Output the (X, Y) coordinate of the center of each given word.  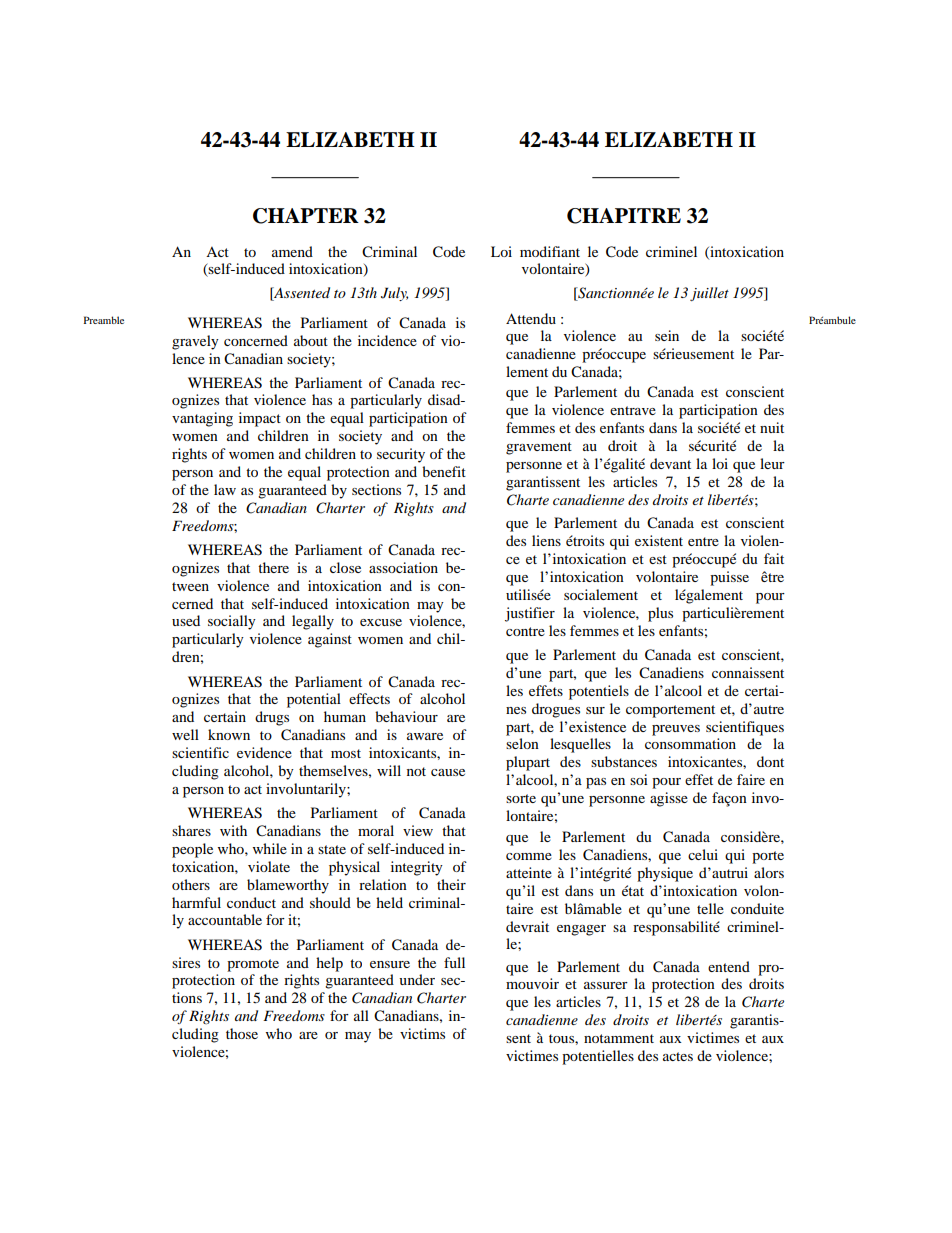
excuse (381, 622)
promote (253, 965)
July (394, 294)
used (186, 620)
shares (191, 830)
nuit (772, 427)
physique (665, 874)
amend (292, 251)
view (418, 830)
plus (660, 614)
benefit (444, 471)
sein (667, 335)
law (225, 489)
